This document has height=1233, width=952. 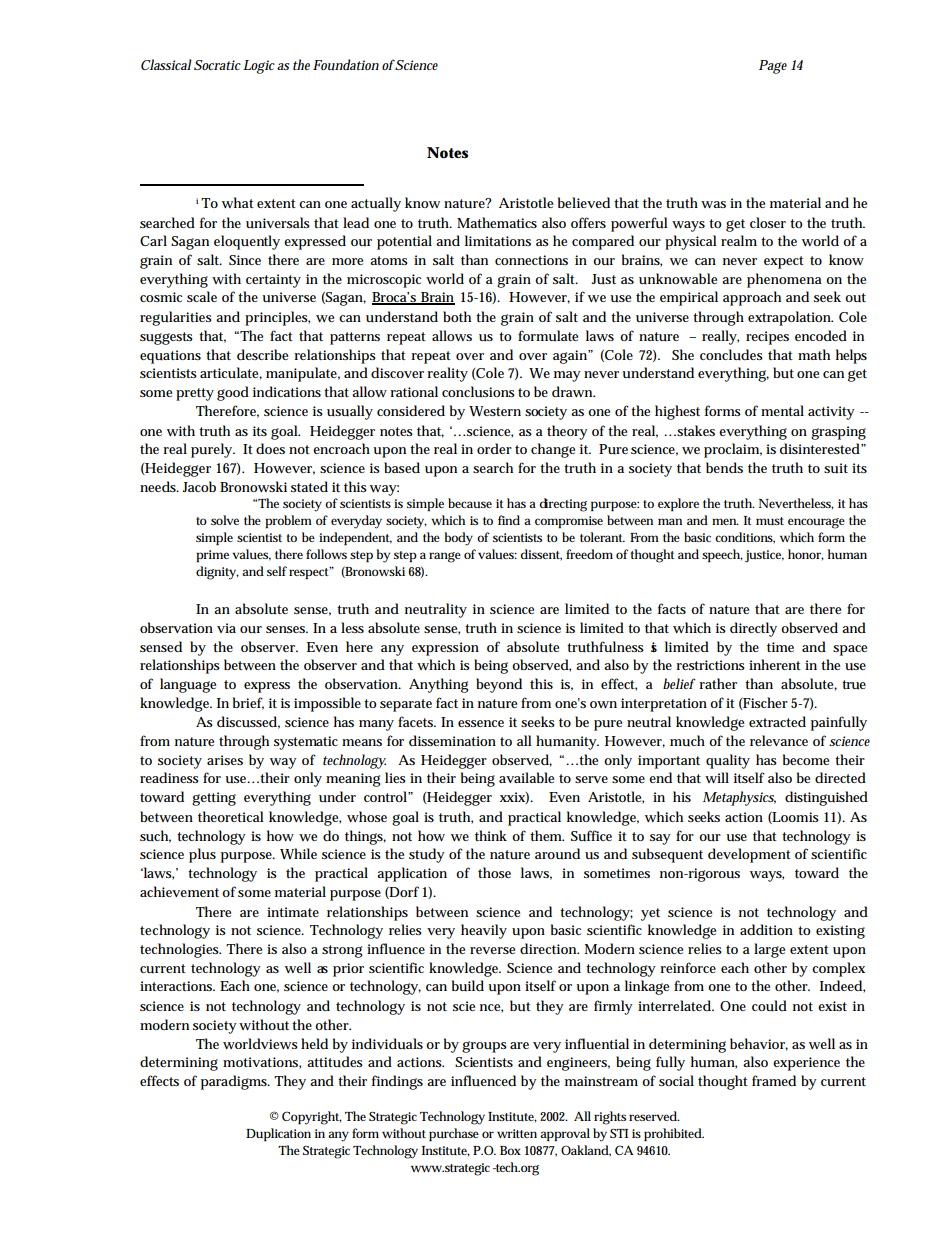 What do you see at coordinates (445, 557) in the document?
I see `range` at bounding box center [445, 557].
